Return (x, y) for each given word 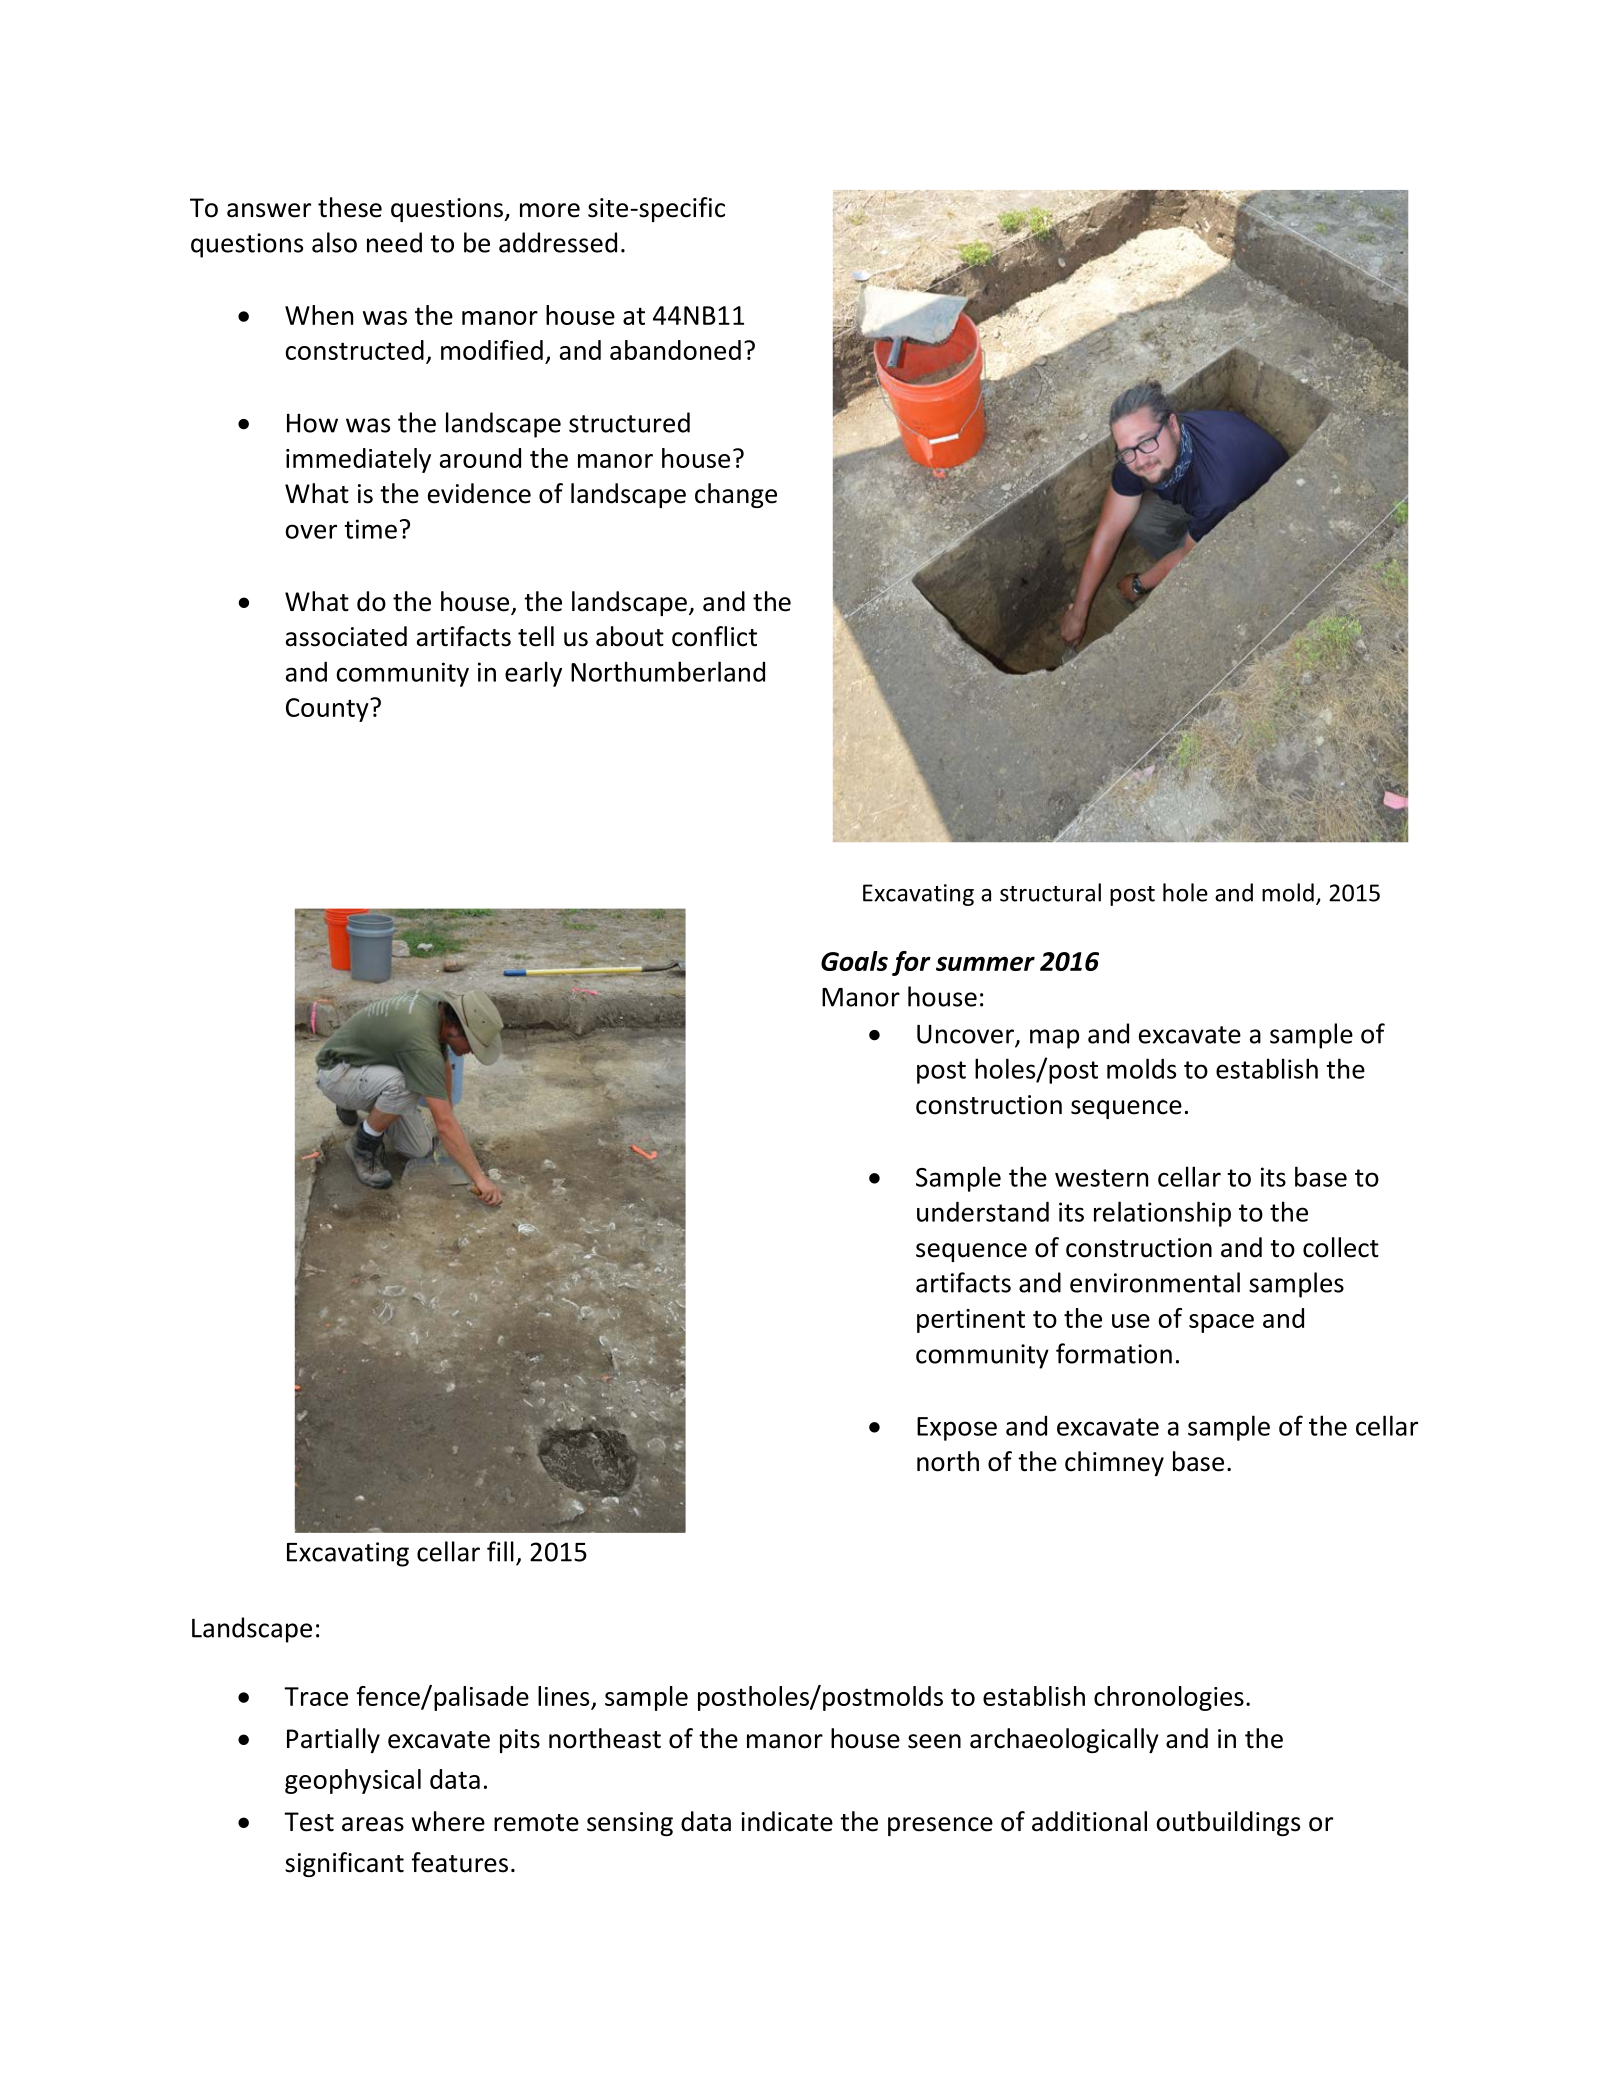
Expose (957, 1429)
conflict (714, 636)
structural (1050, 892)
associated (346, 636)
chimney (1114, 1463)
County (328, 710)
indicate (787, 1821)
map (1054, 1039)
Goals (854, 961)
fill (500, 1551)
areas (373, 1824)
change (736, 495)
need (394, 242)
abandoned (675, 350)
